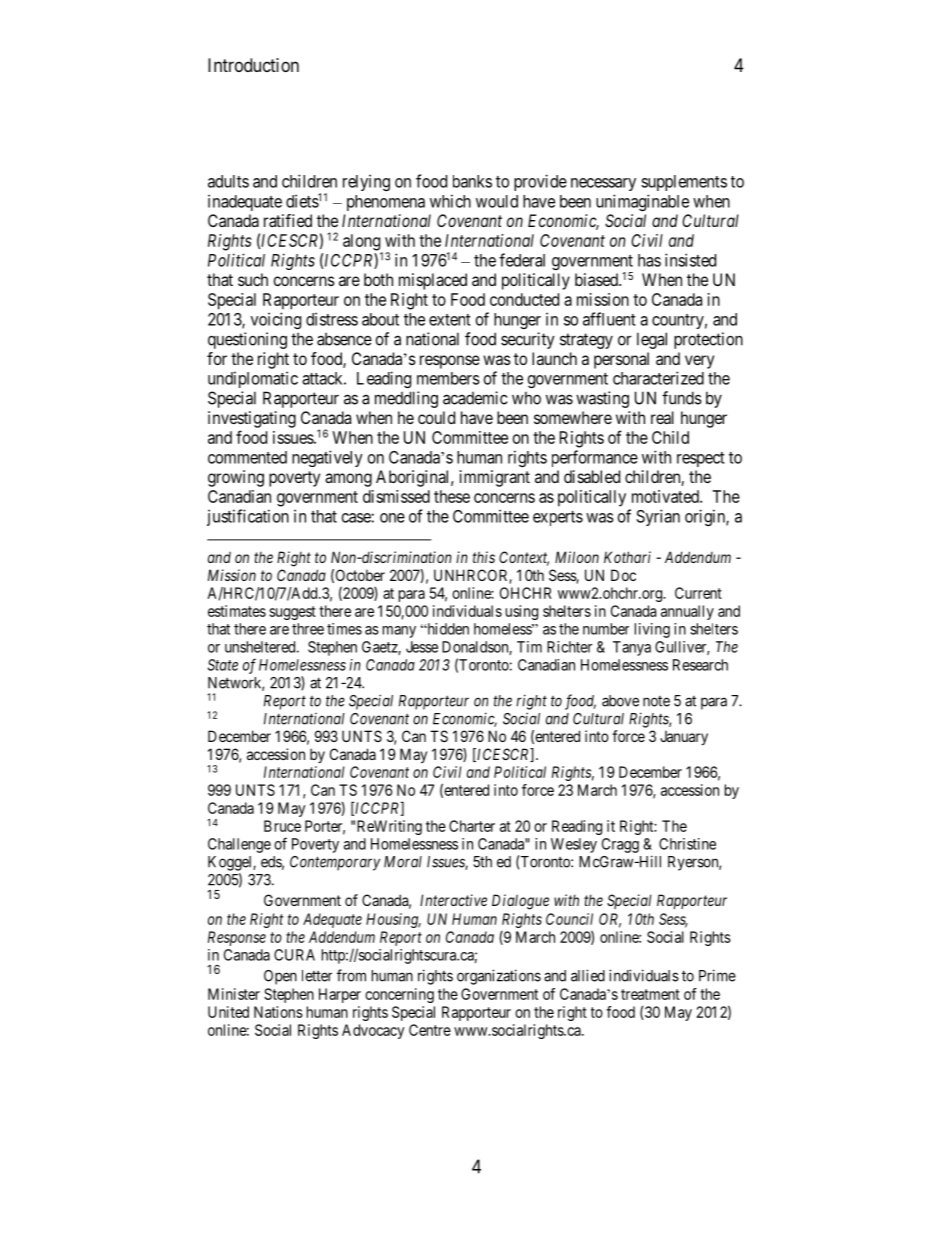  I want to click on Nations, so click(278, 1012).
